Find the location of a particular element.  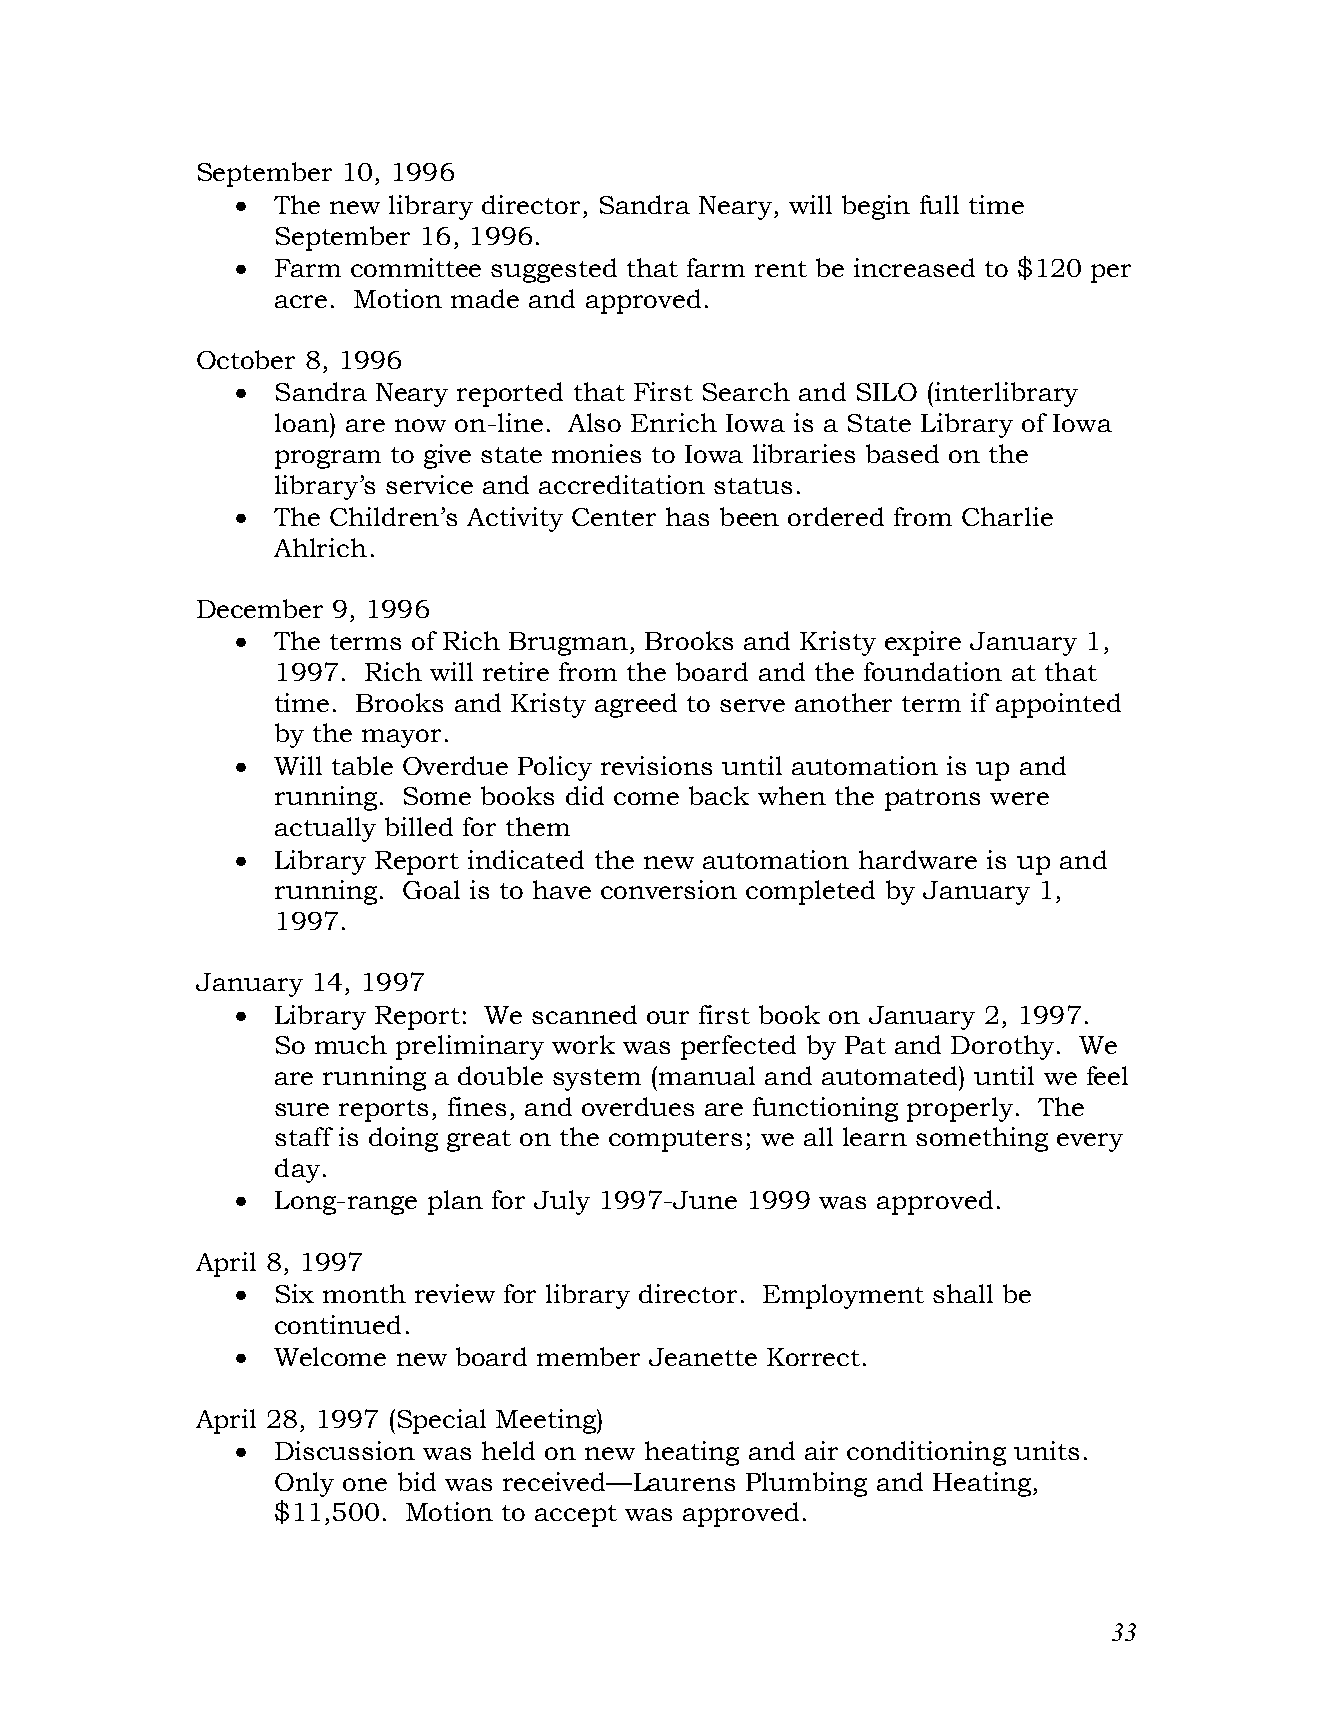

rent is located at coordinates (781, 269).
